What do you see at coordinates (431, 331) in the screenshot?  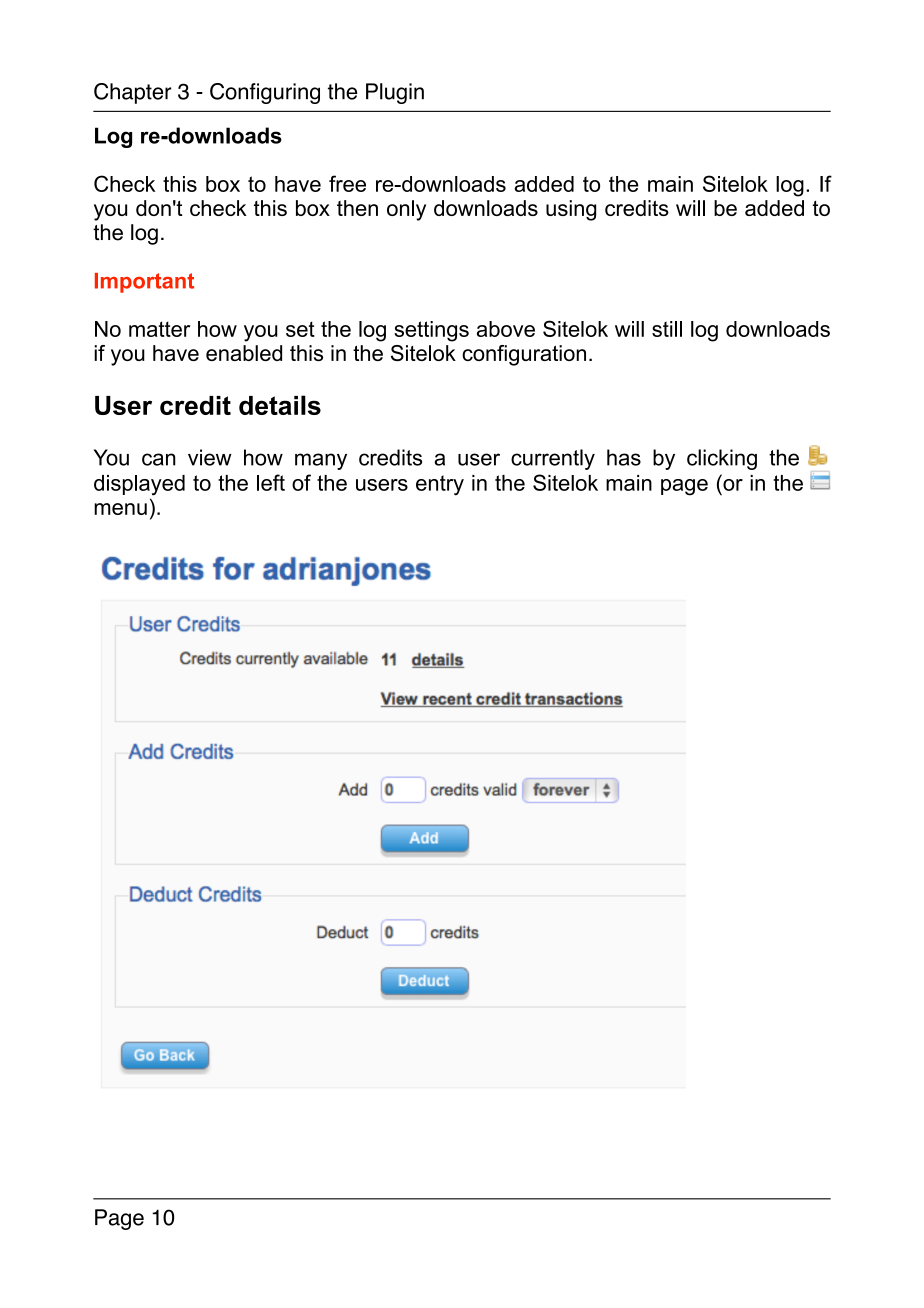 I see `settings` at bounding box center [431, 331].
